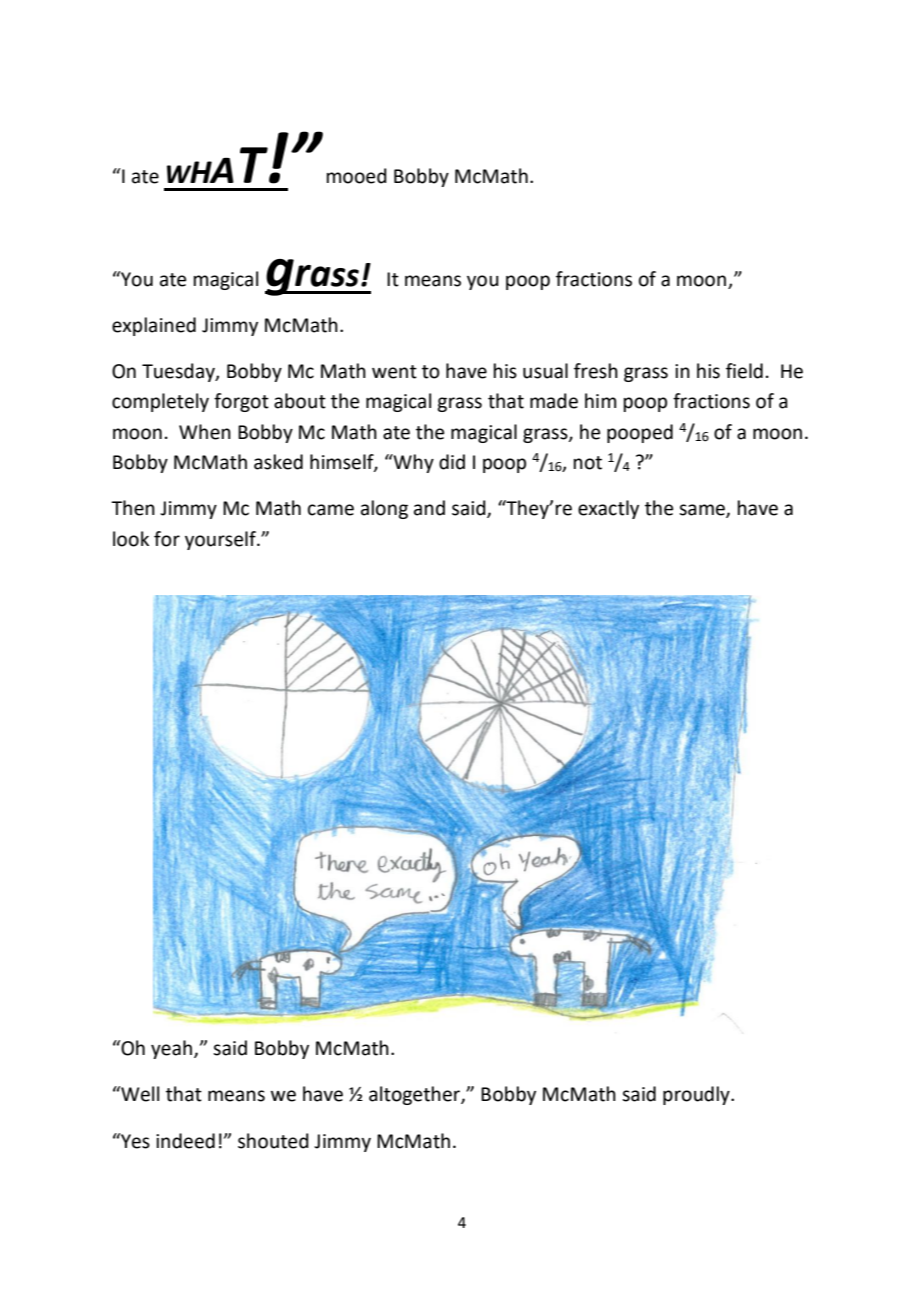  What do you see at coordinates (185, 1141) in the screenshot?
I see `indeed` at bounding box center [185, 1141].
